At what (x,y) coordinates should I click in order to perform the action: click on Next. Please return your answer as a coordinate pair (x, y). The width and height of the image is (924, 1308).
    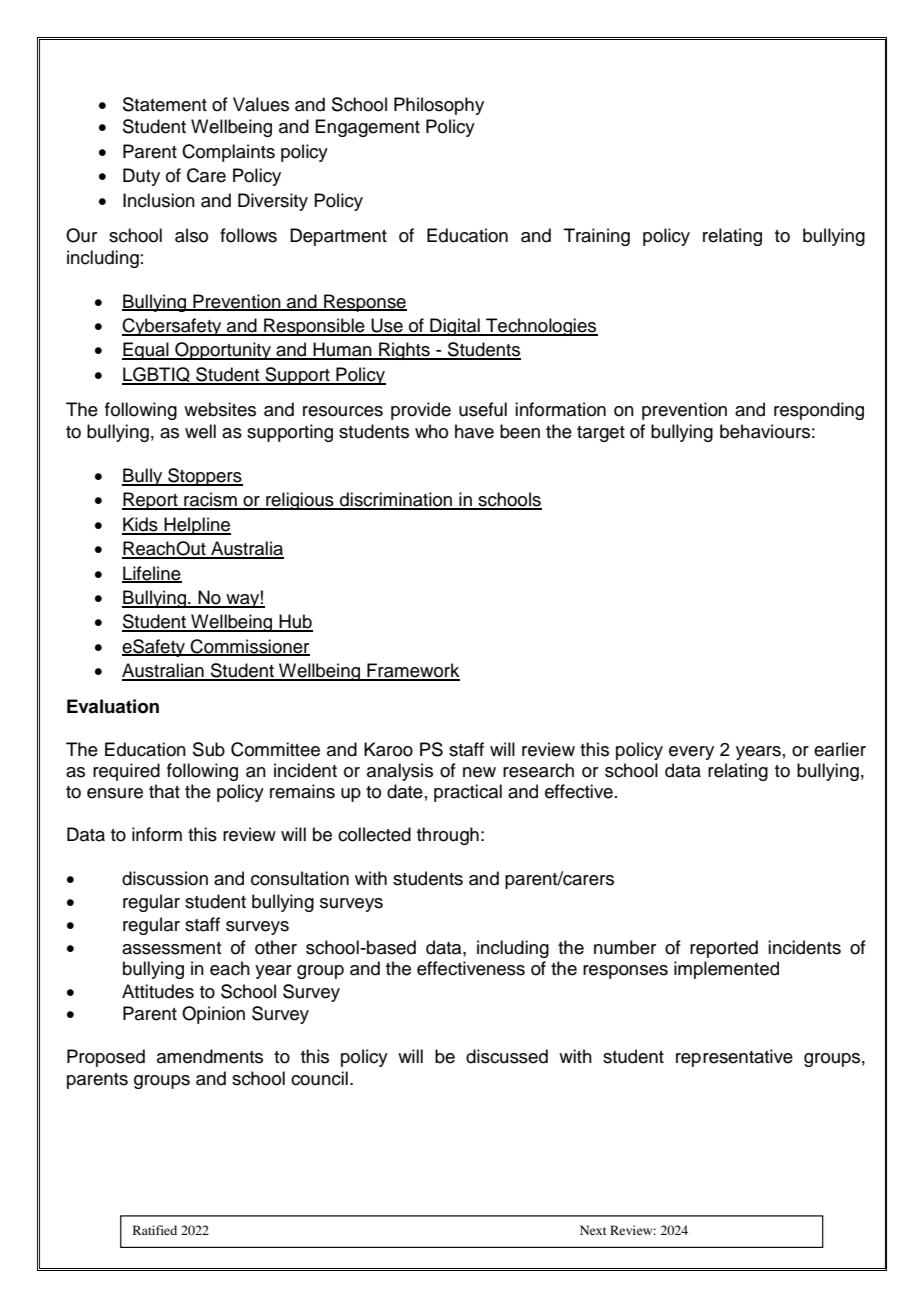
    Looking at the image, I should click on (593, 1230).
